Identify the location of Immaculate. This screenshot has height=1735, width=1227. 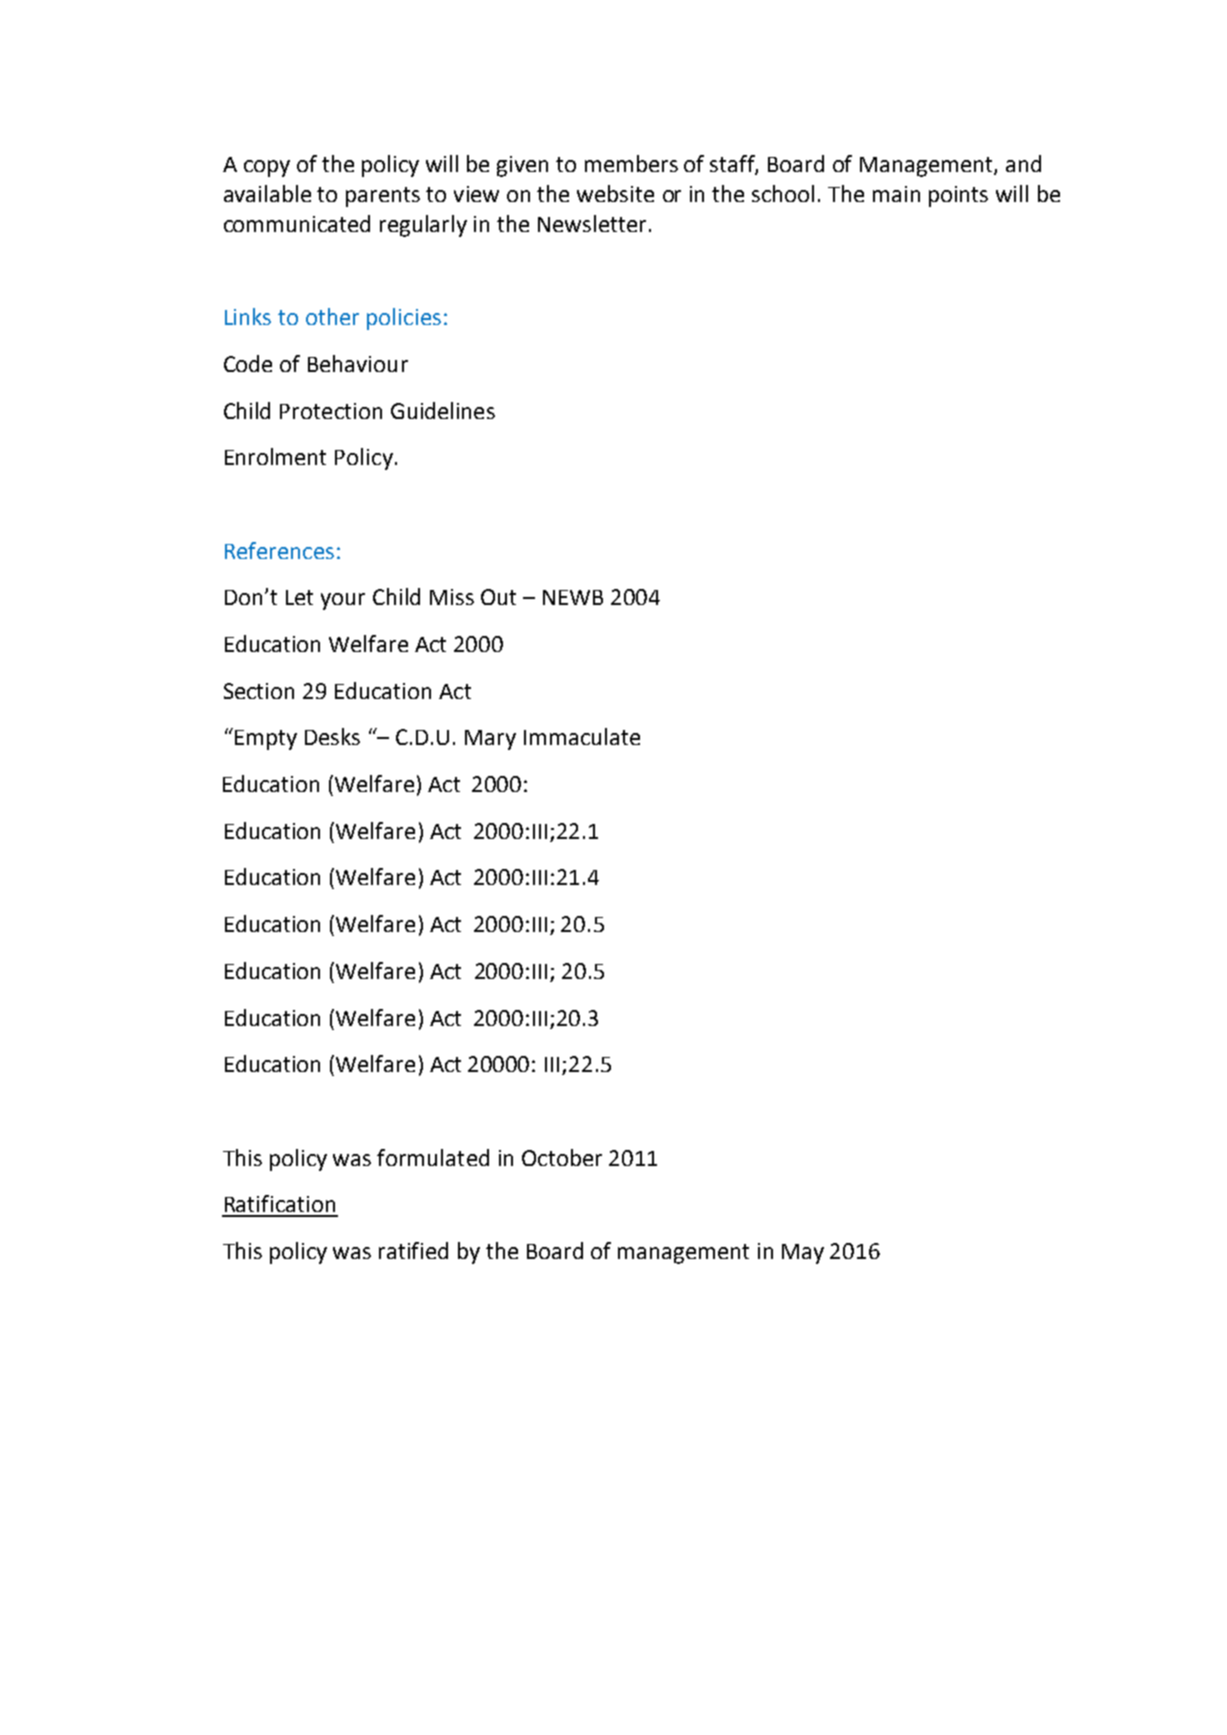
(582, 736).
